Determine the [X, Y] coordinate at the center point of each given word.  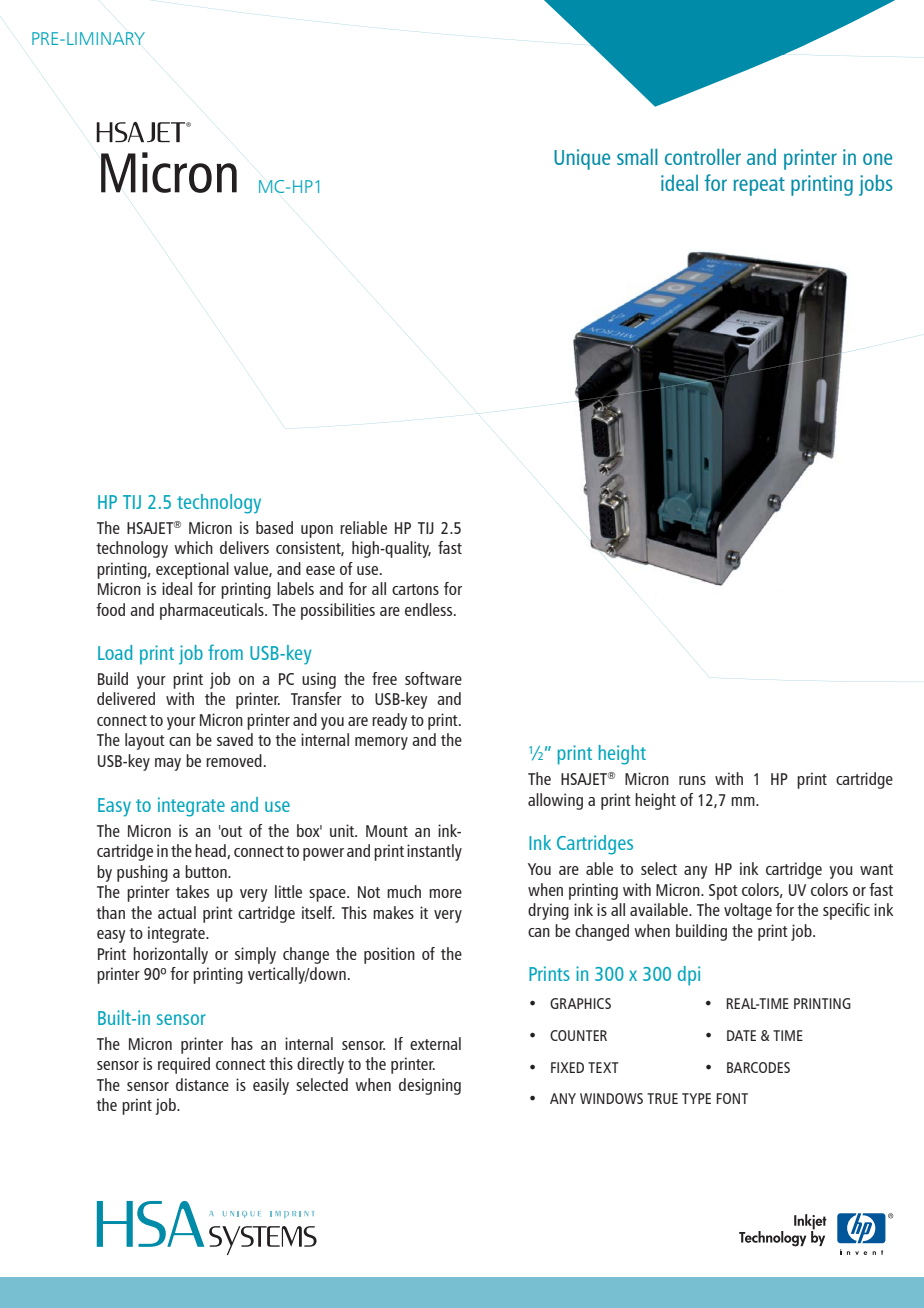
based [274, 527]
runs [692, 780]
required [184, 1065]
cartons [415, 589]
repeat [759, 186]
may [168, 764]
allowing [555, 801]
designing [430, 1086]
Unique [582, 159]
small [637, 156]
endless [430, 609]
